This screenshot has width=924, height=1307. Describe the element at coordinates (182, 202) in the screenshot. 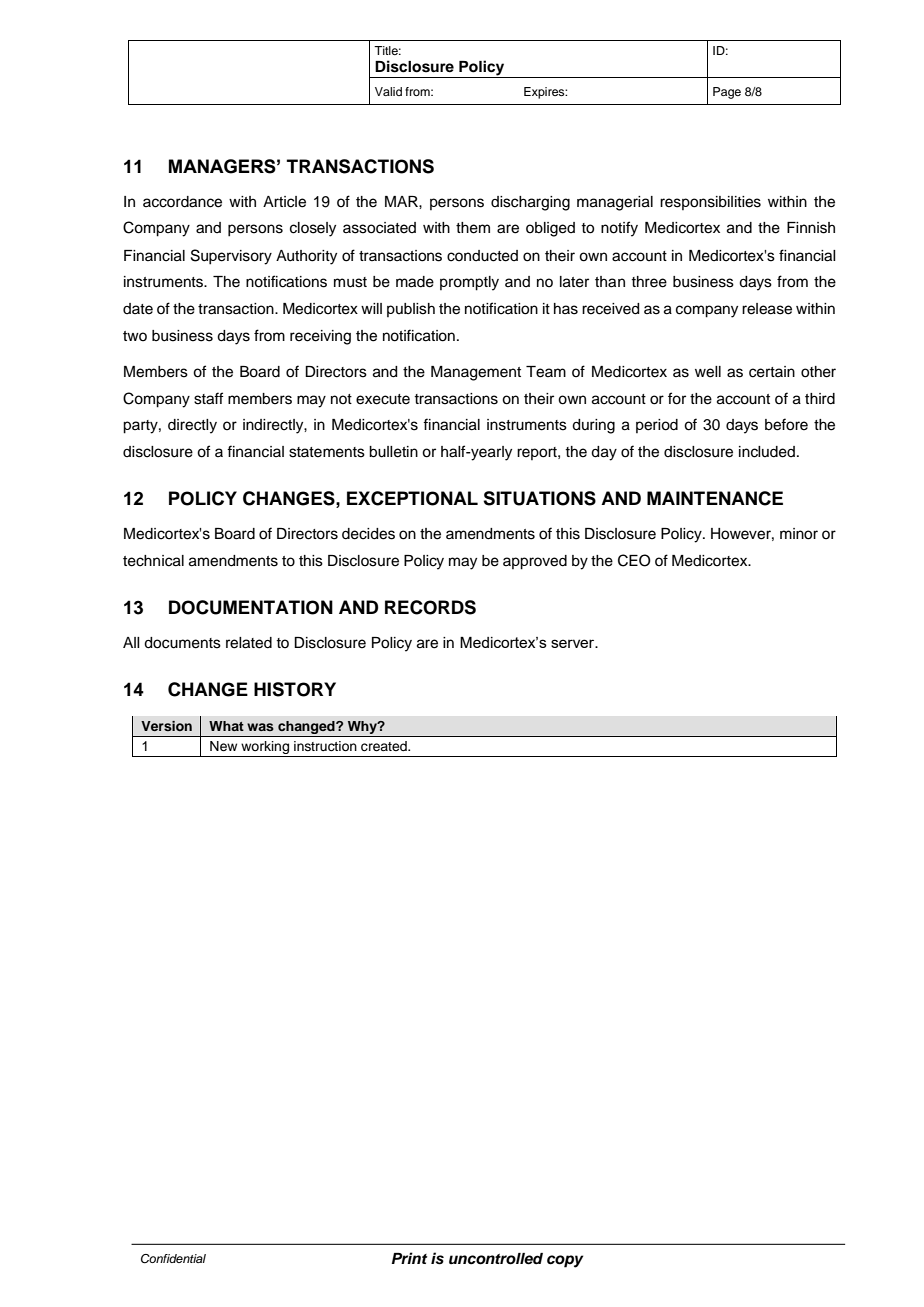

I see `accordance` at that location.
